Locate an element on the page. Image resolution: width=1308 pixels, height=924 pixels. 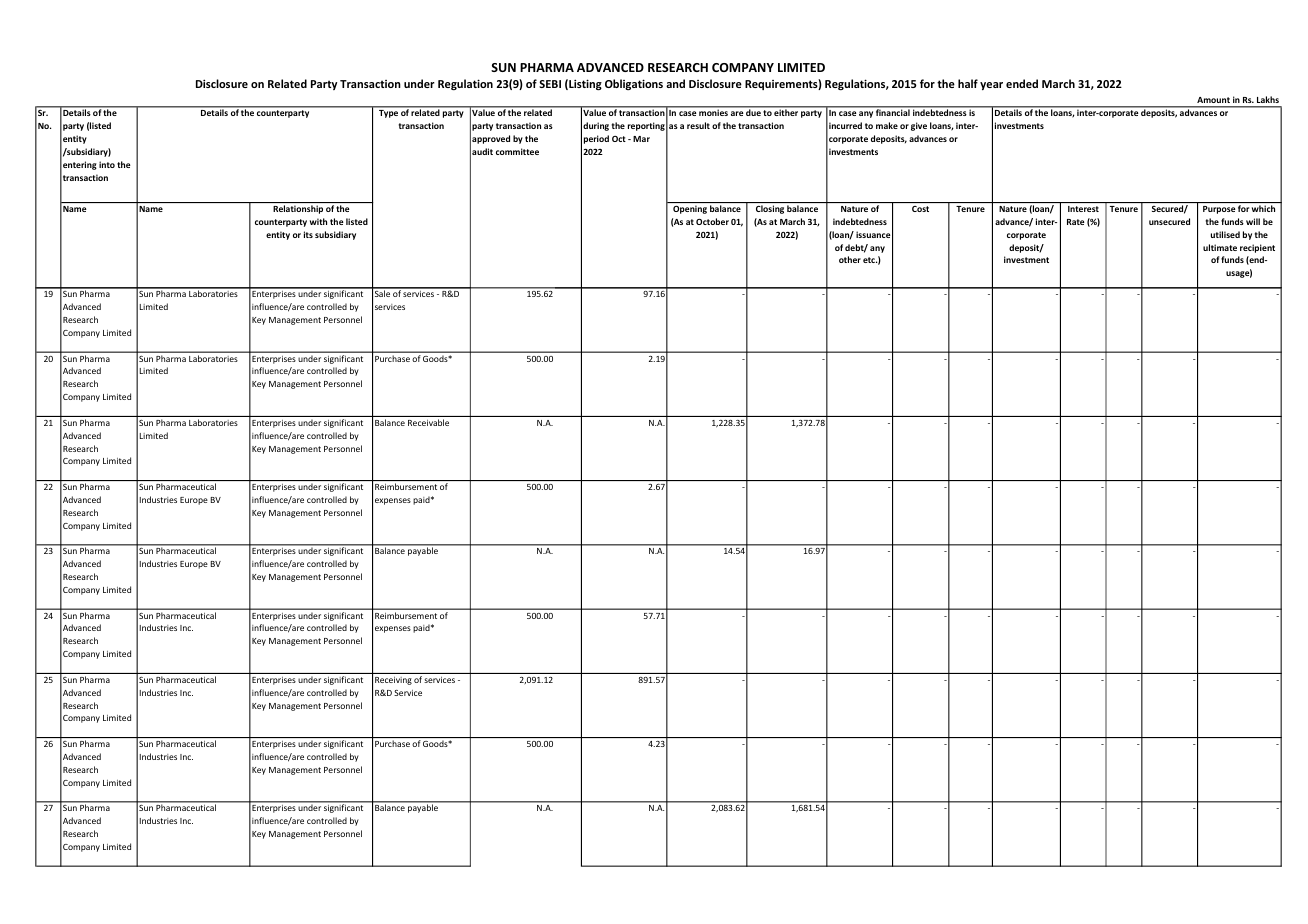
other is located at coordinates (850, 259).
